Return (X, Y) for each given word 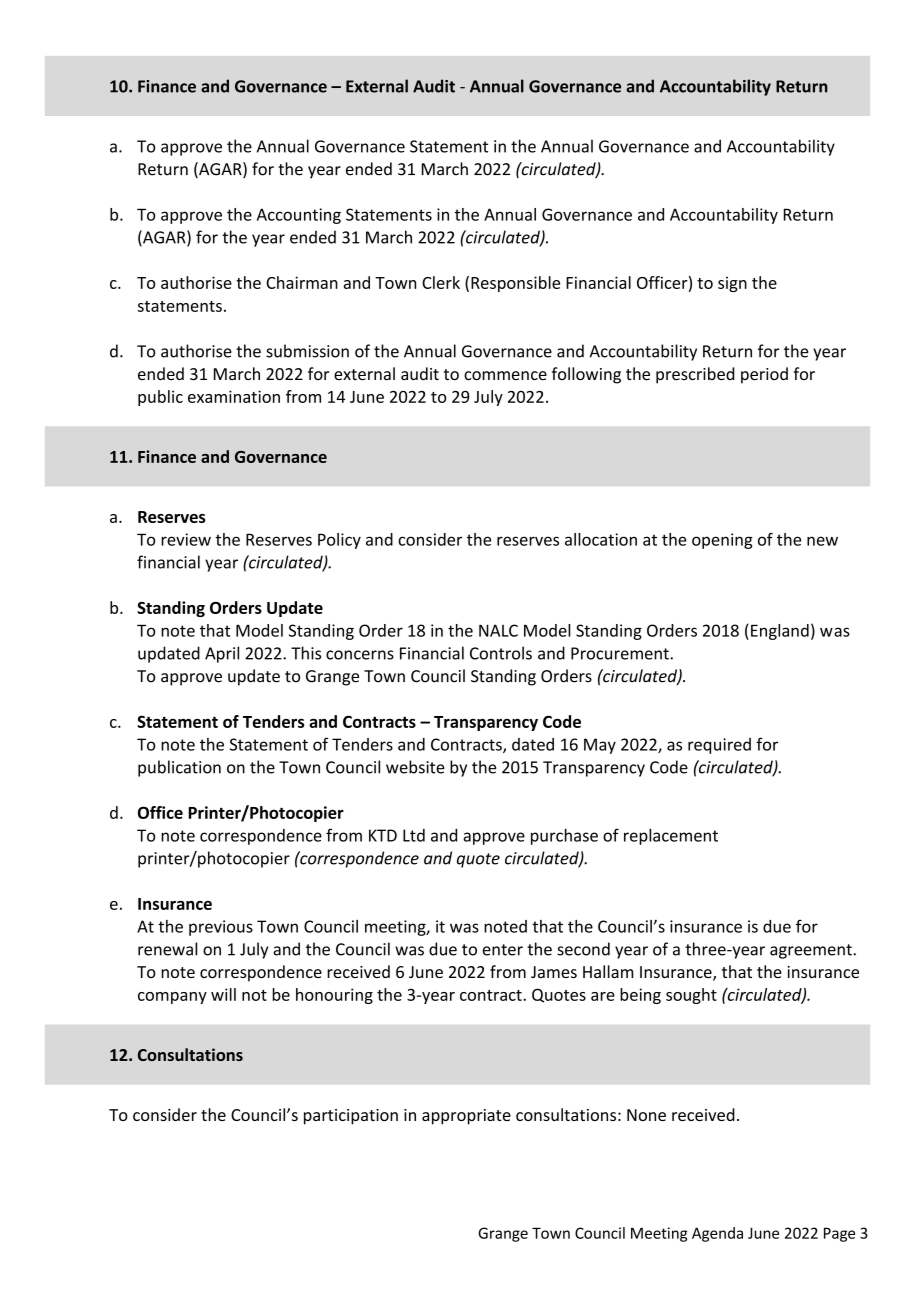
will (223, 994)
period (764, 375)
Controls (501, 653)
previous (221, 928)
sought (691, 996)
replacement (671, 836)
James (554, 972)
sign (732, 284)
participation (351, 1117)
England (780, 632)
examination (234, 396)
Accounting (299, 216)
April (222, 654)
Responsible (515, 284)
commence (505, 376)
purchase (564, 836)
